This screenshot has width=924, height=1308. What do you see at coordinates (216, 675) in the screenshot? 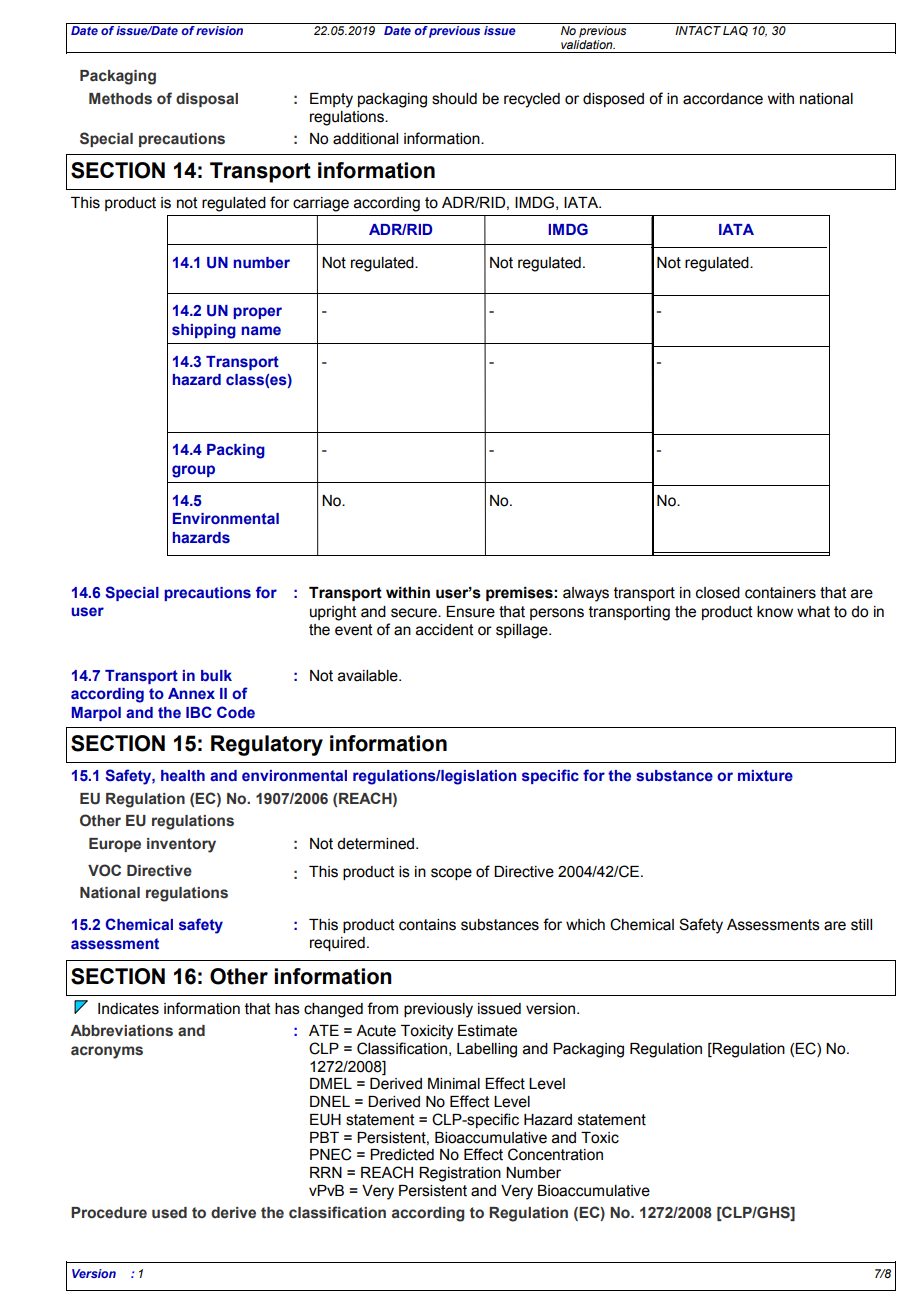
I see `bulk` at bounding box center [216, 675].
